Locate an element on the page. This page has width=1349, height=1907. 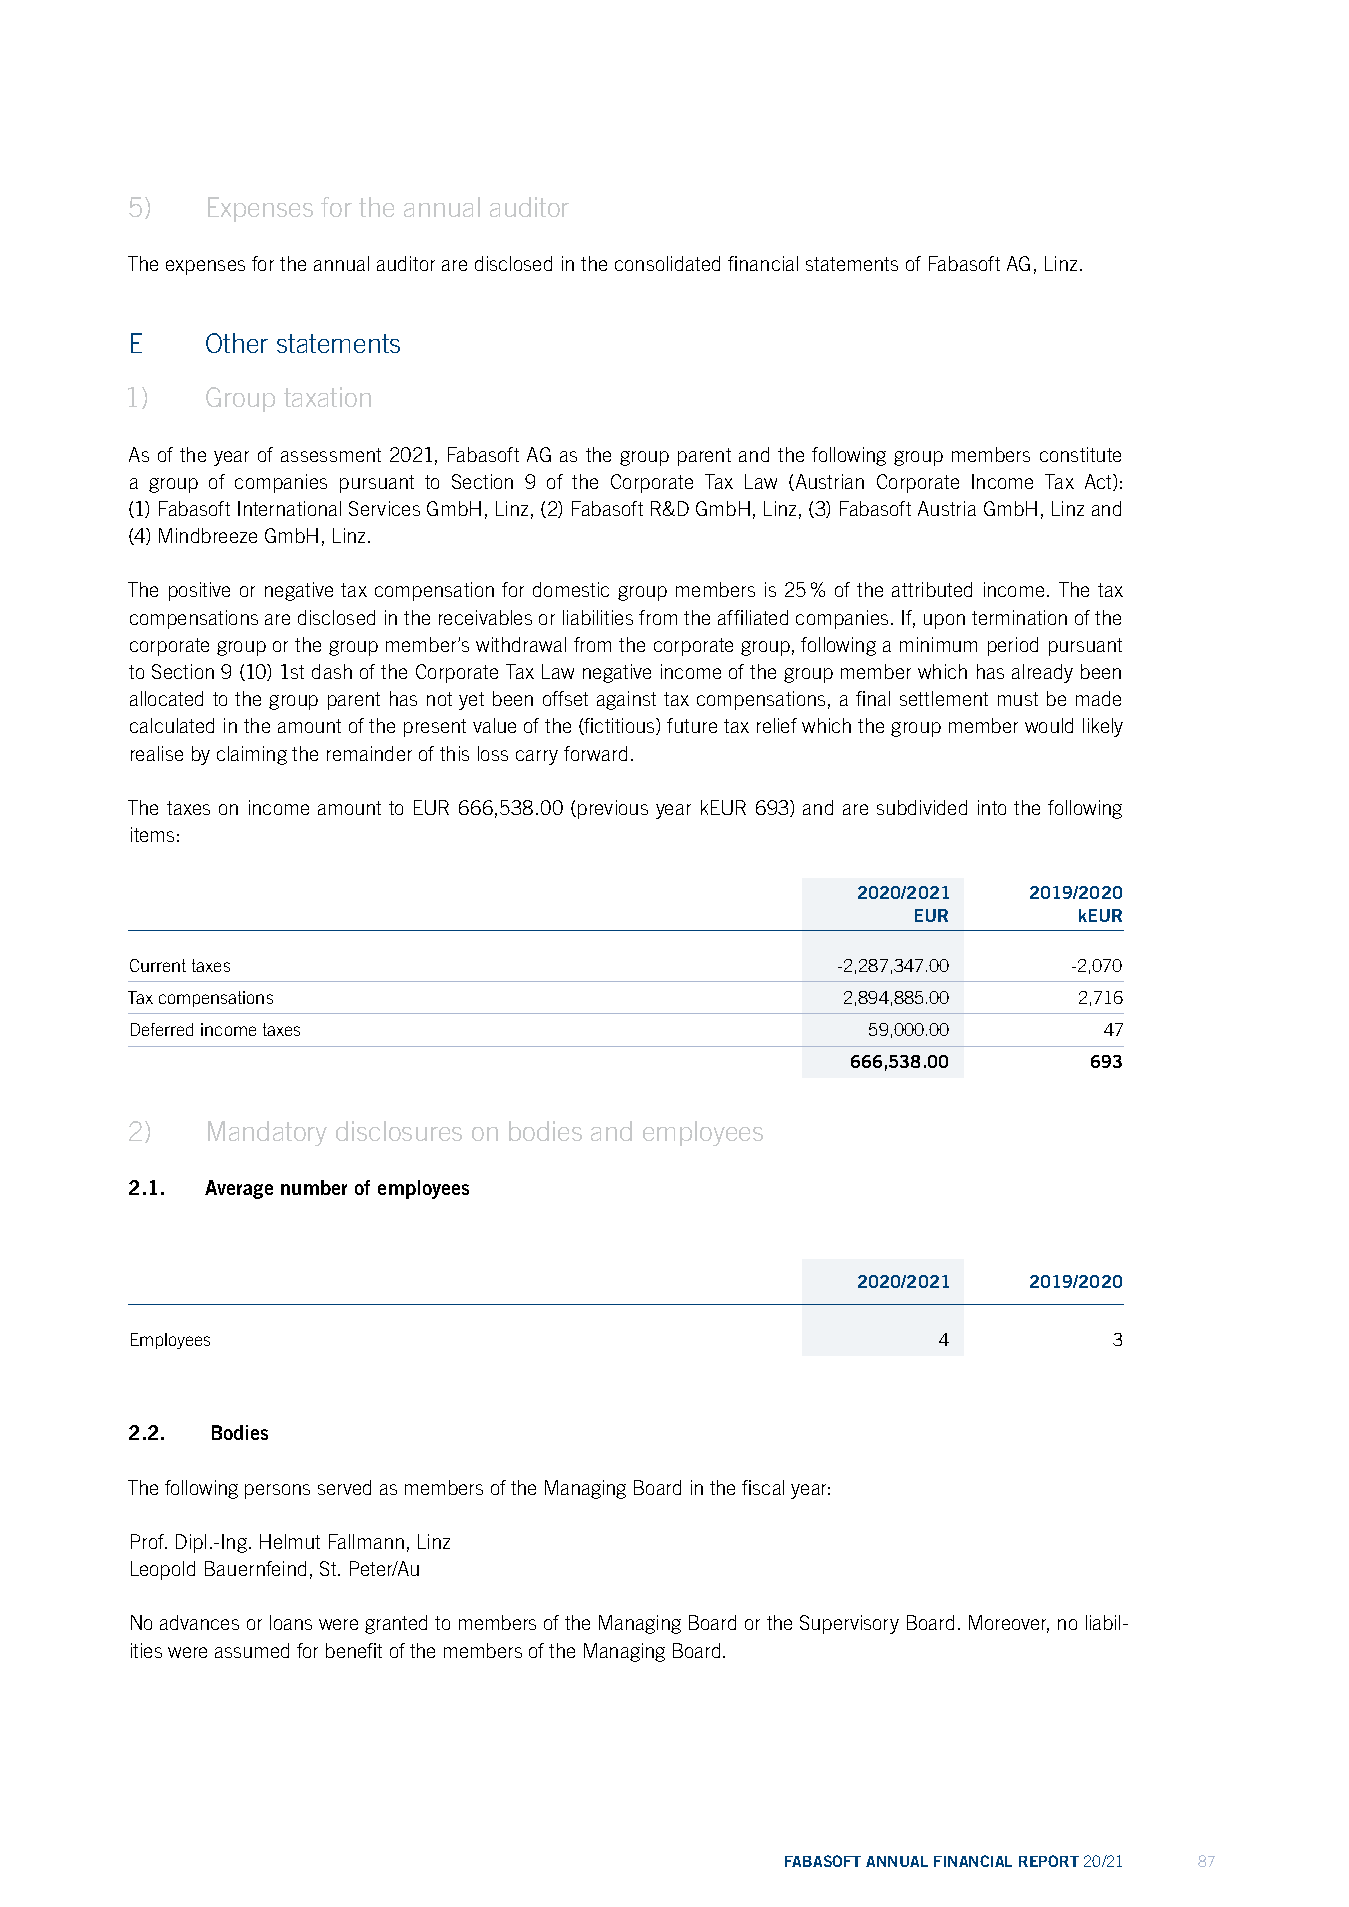
Average is located at coordinates (239, 1189).
